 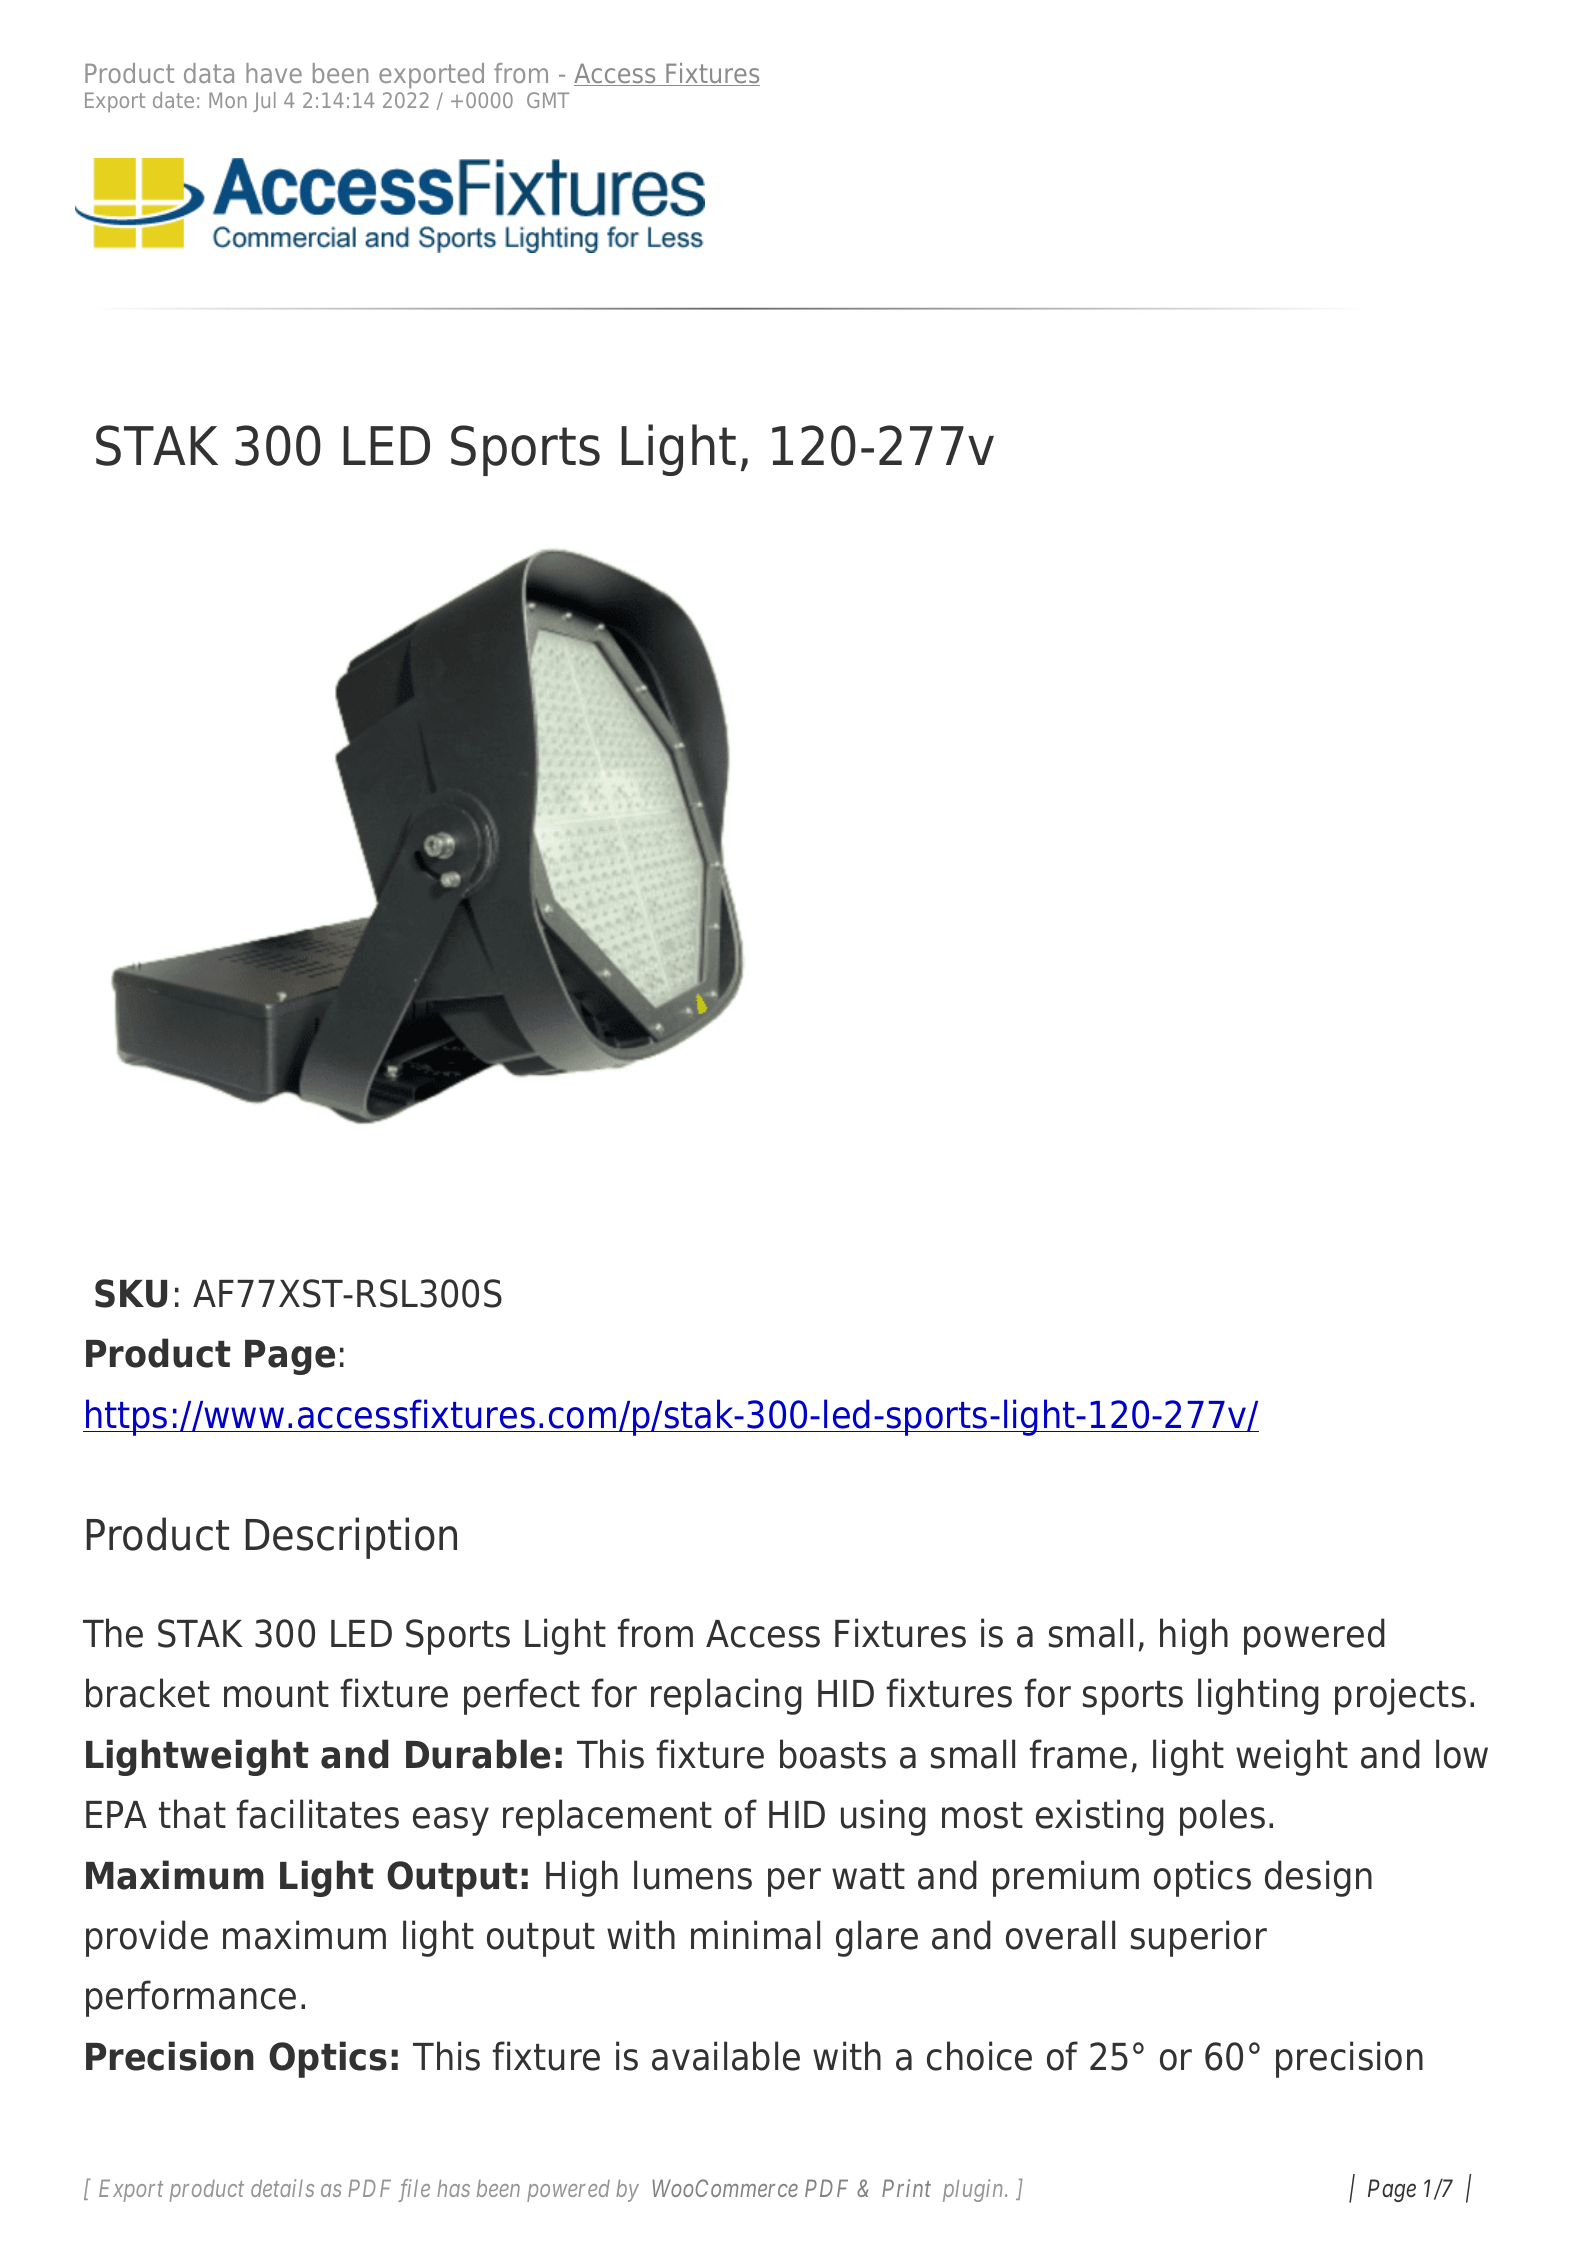 I want to click on details, so click(x=282, y=2188).
